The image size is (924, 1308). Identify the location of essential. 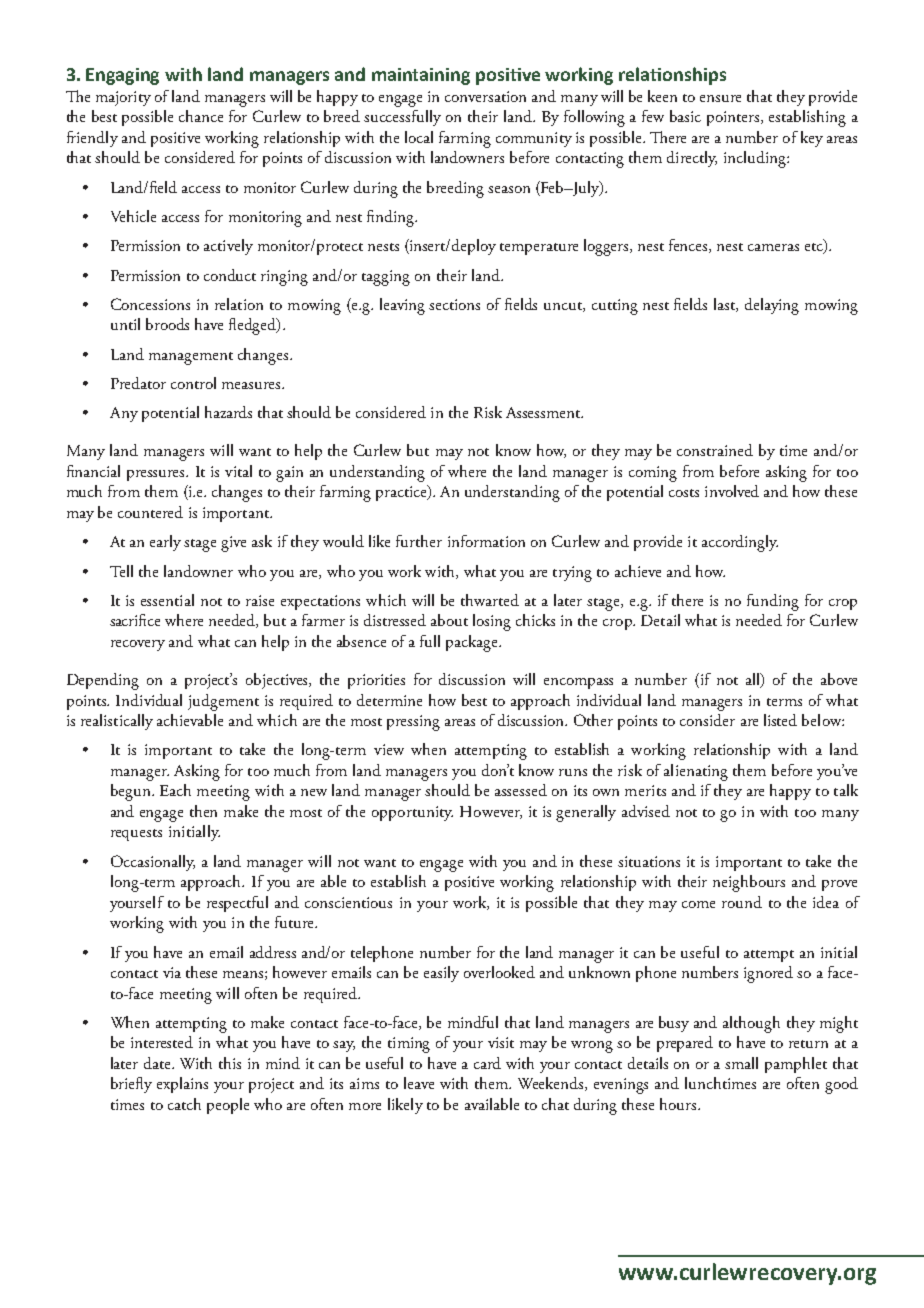
(167, 600).
